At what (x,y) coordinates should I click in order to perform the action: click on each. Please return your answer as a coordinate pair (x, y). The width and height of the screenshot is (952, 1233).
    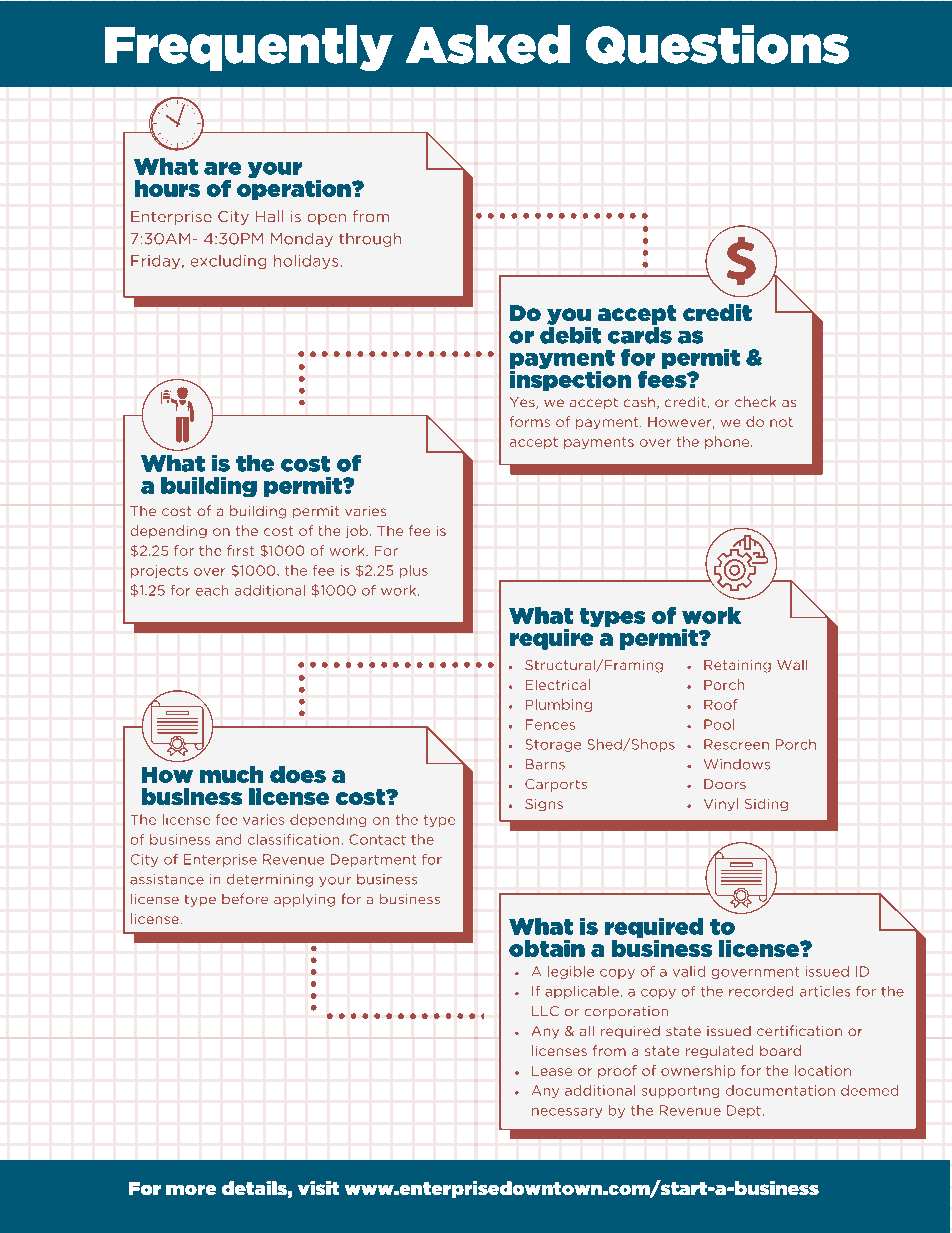
    Looking at the image, I should click on (212, 590).
